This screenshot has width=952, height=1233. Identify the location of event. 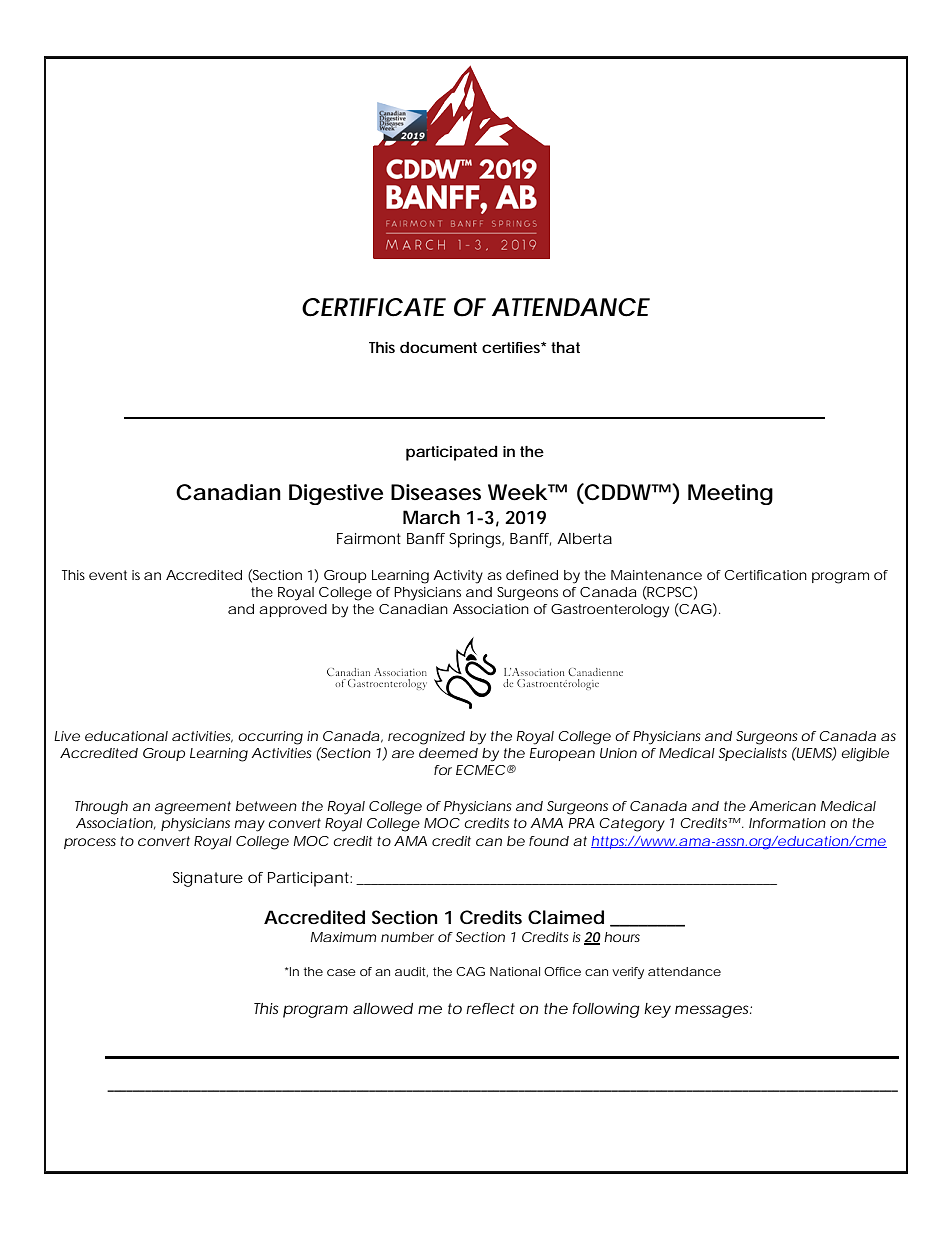
(108, 575).
